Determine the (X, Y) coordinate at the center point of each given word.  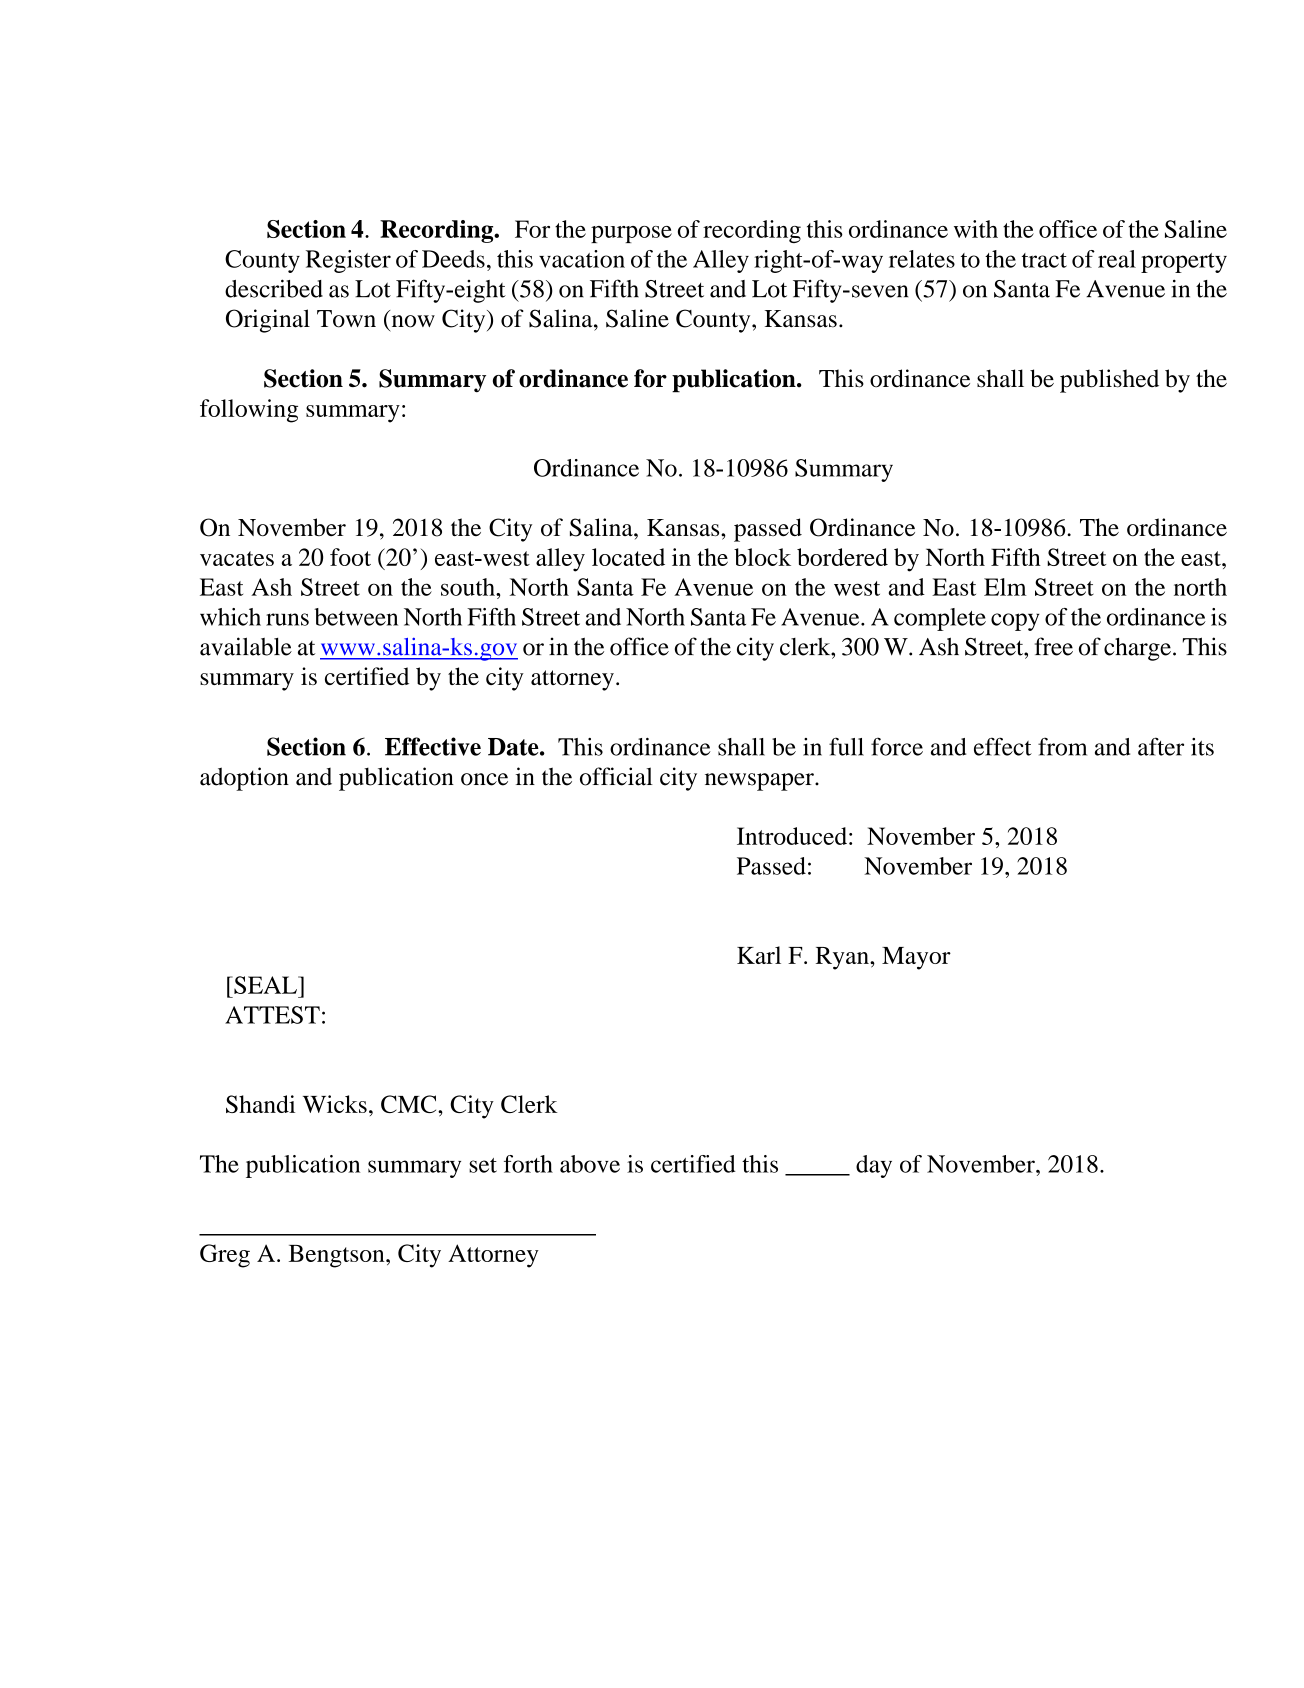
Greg (225, 1256)
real (1117, 259)
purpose (631, 234)
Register (348, 261)
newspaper (760, 782)
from (1062, 746)
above (590, 1164)
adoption (244, 779)
